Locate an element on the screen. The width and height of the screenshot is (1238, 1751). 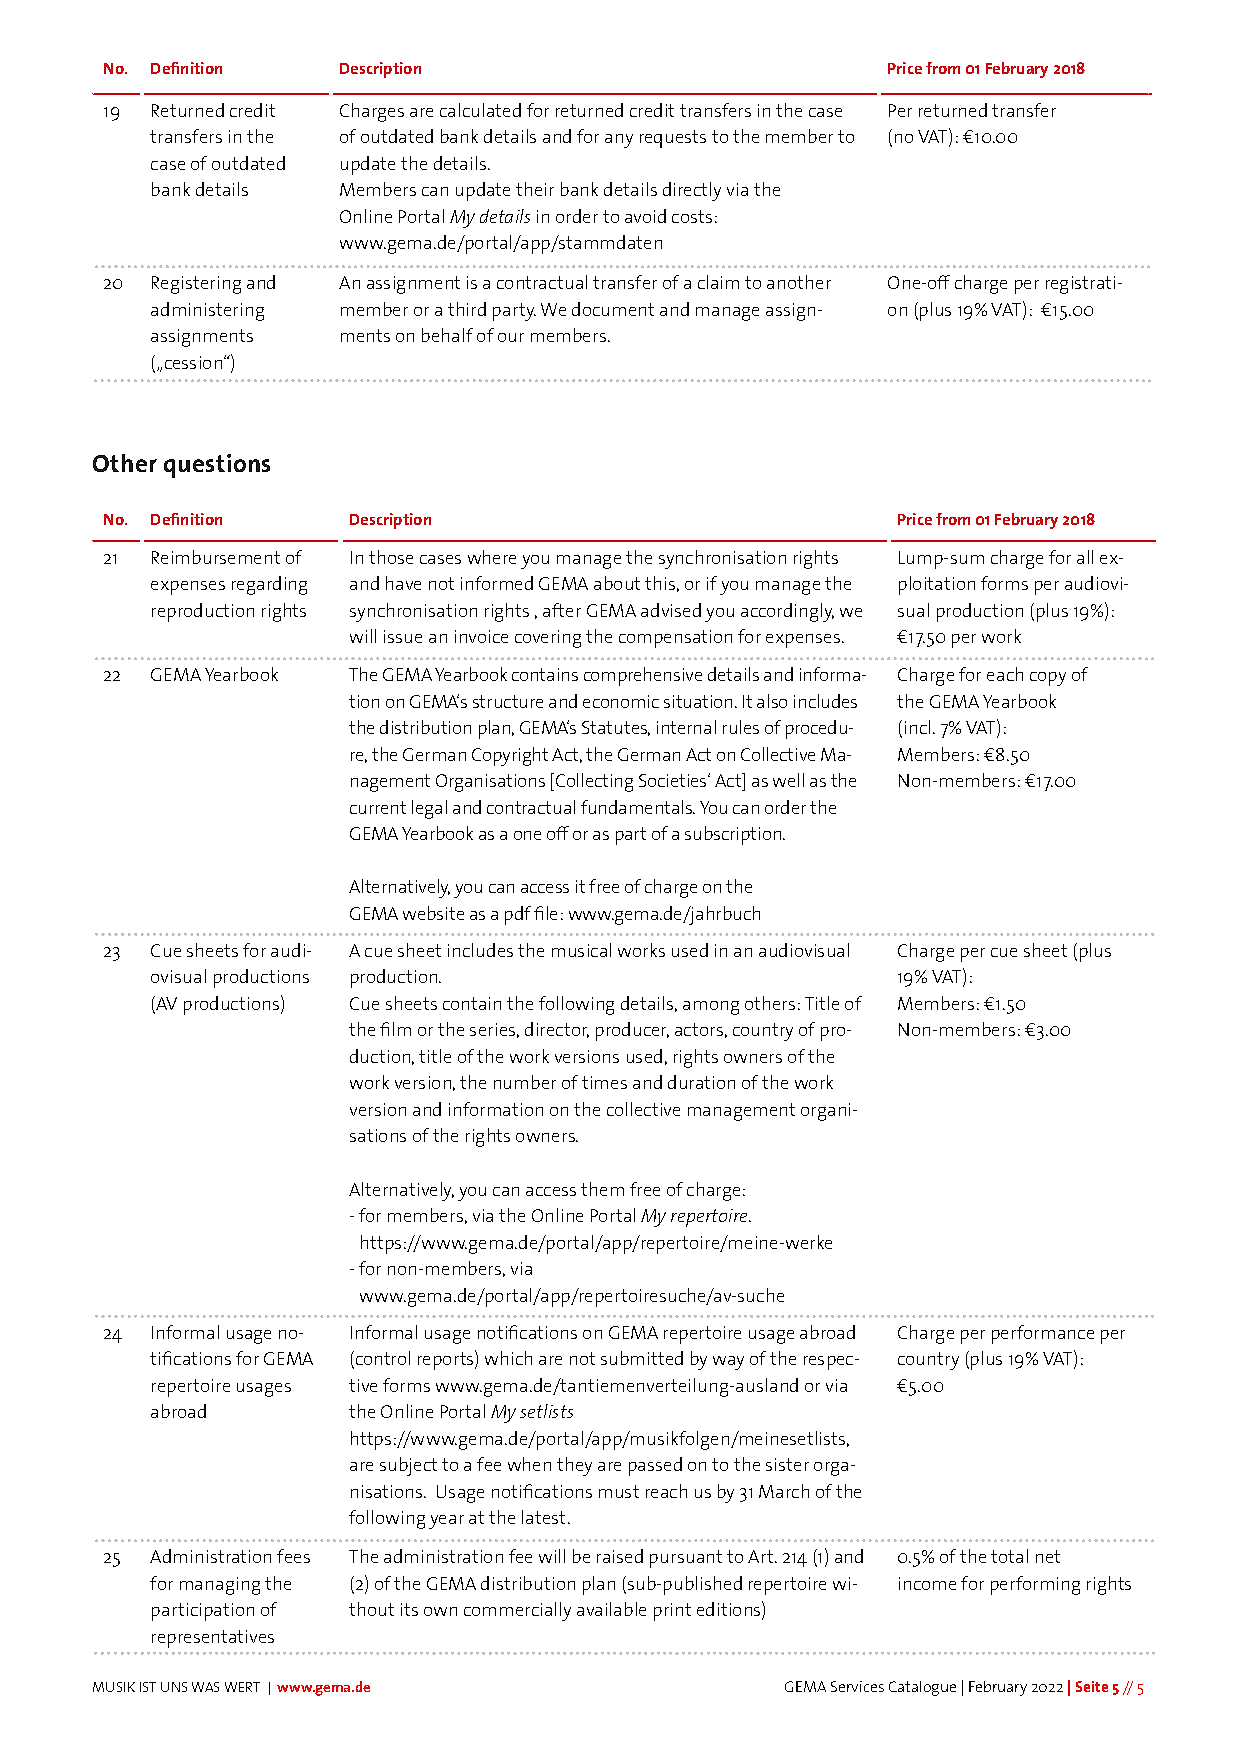
directly is located at coordinates (692, 191).
